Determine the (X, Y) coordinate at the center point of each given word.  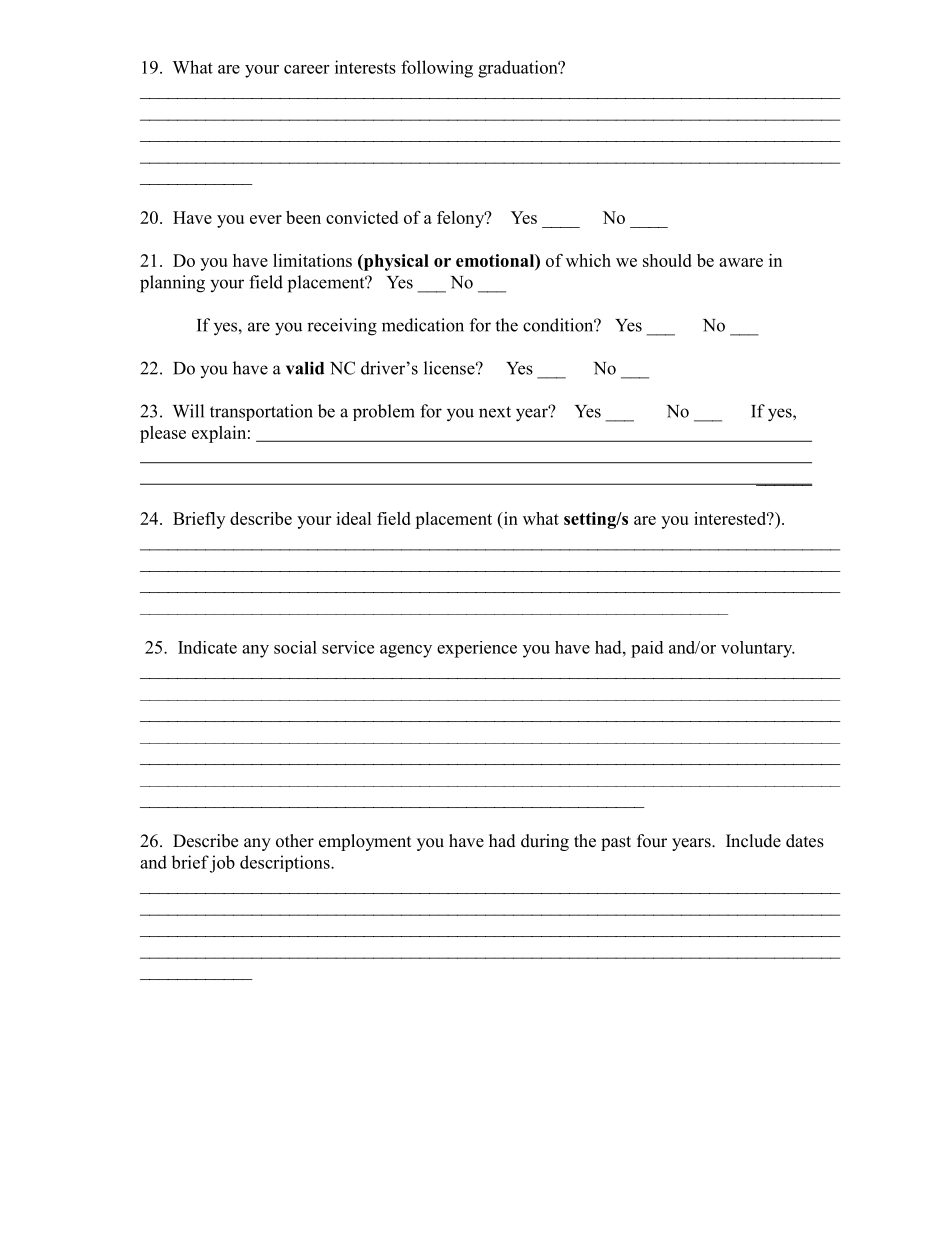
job (222, 864)
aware (741, 262)
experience (477, 649)
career (306, 69)
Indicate (207, 647)
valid (305, 368)
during (545, 842)
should (667, 260)
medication (423, 325)
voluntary (758, 649)
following (437, 69)
